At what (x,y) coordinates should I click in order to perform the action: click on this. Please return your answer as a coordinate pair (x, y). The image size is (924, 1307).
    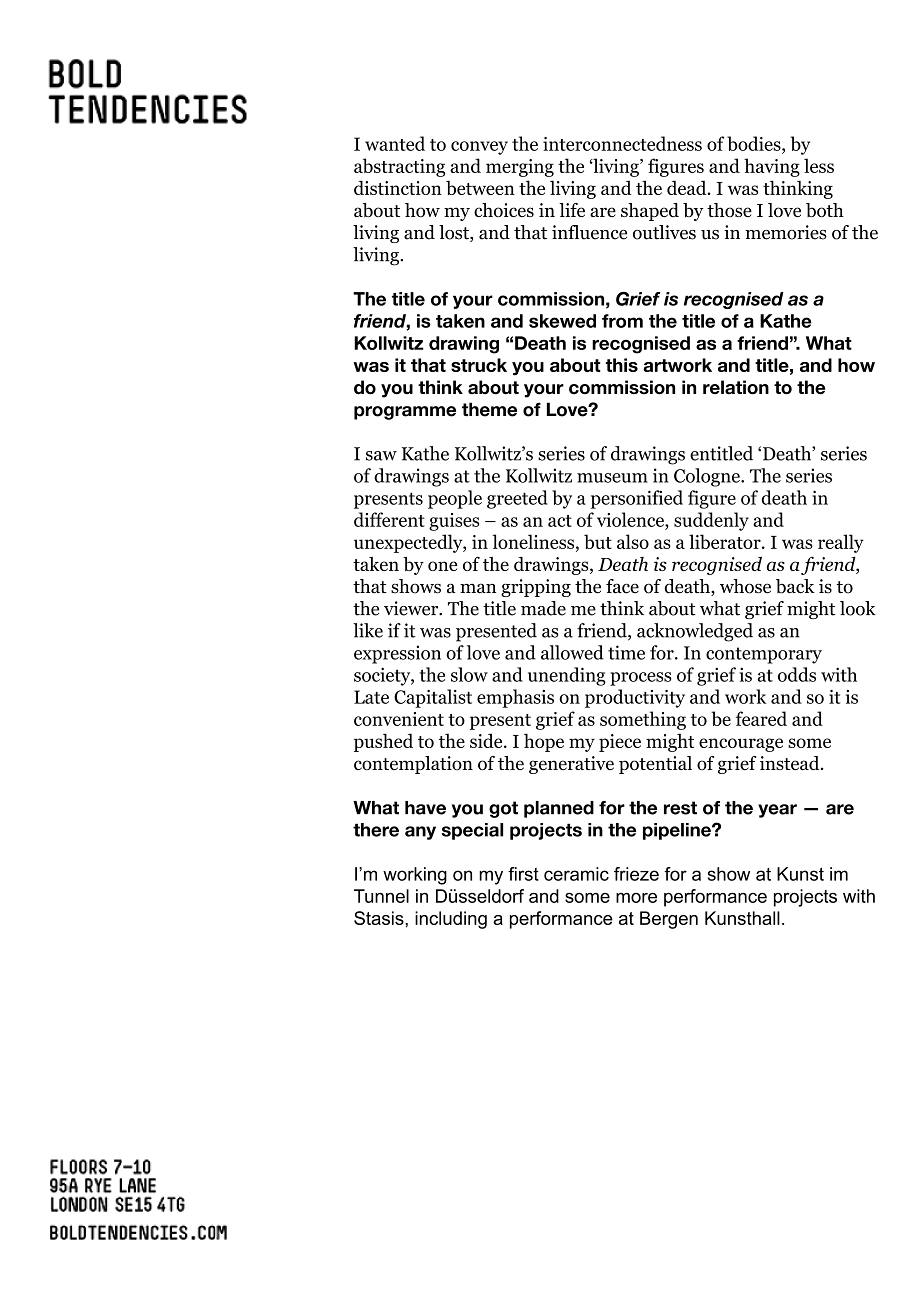
    Looking at the image, I should click on (621, 365).
